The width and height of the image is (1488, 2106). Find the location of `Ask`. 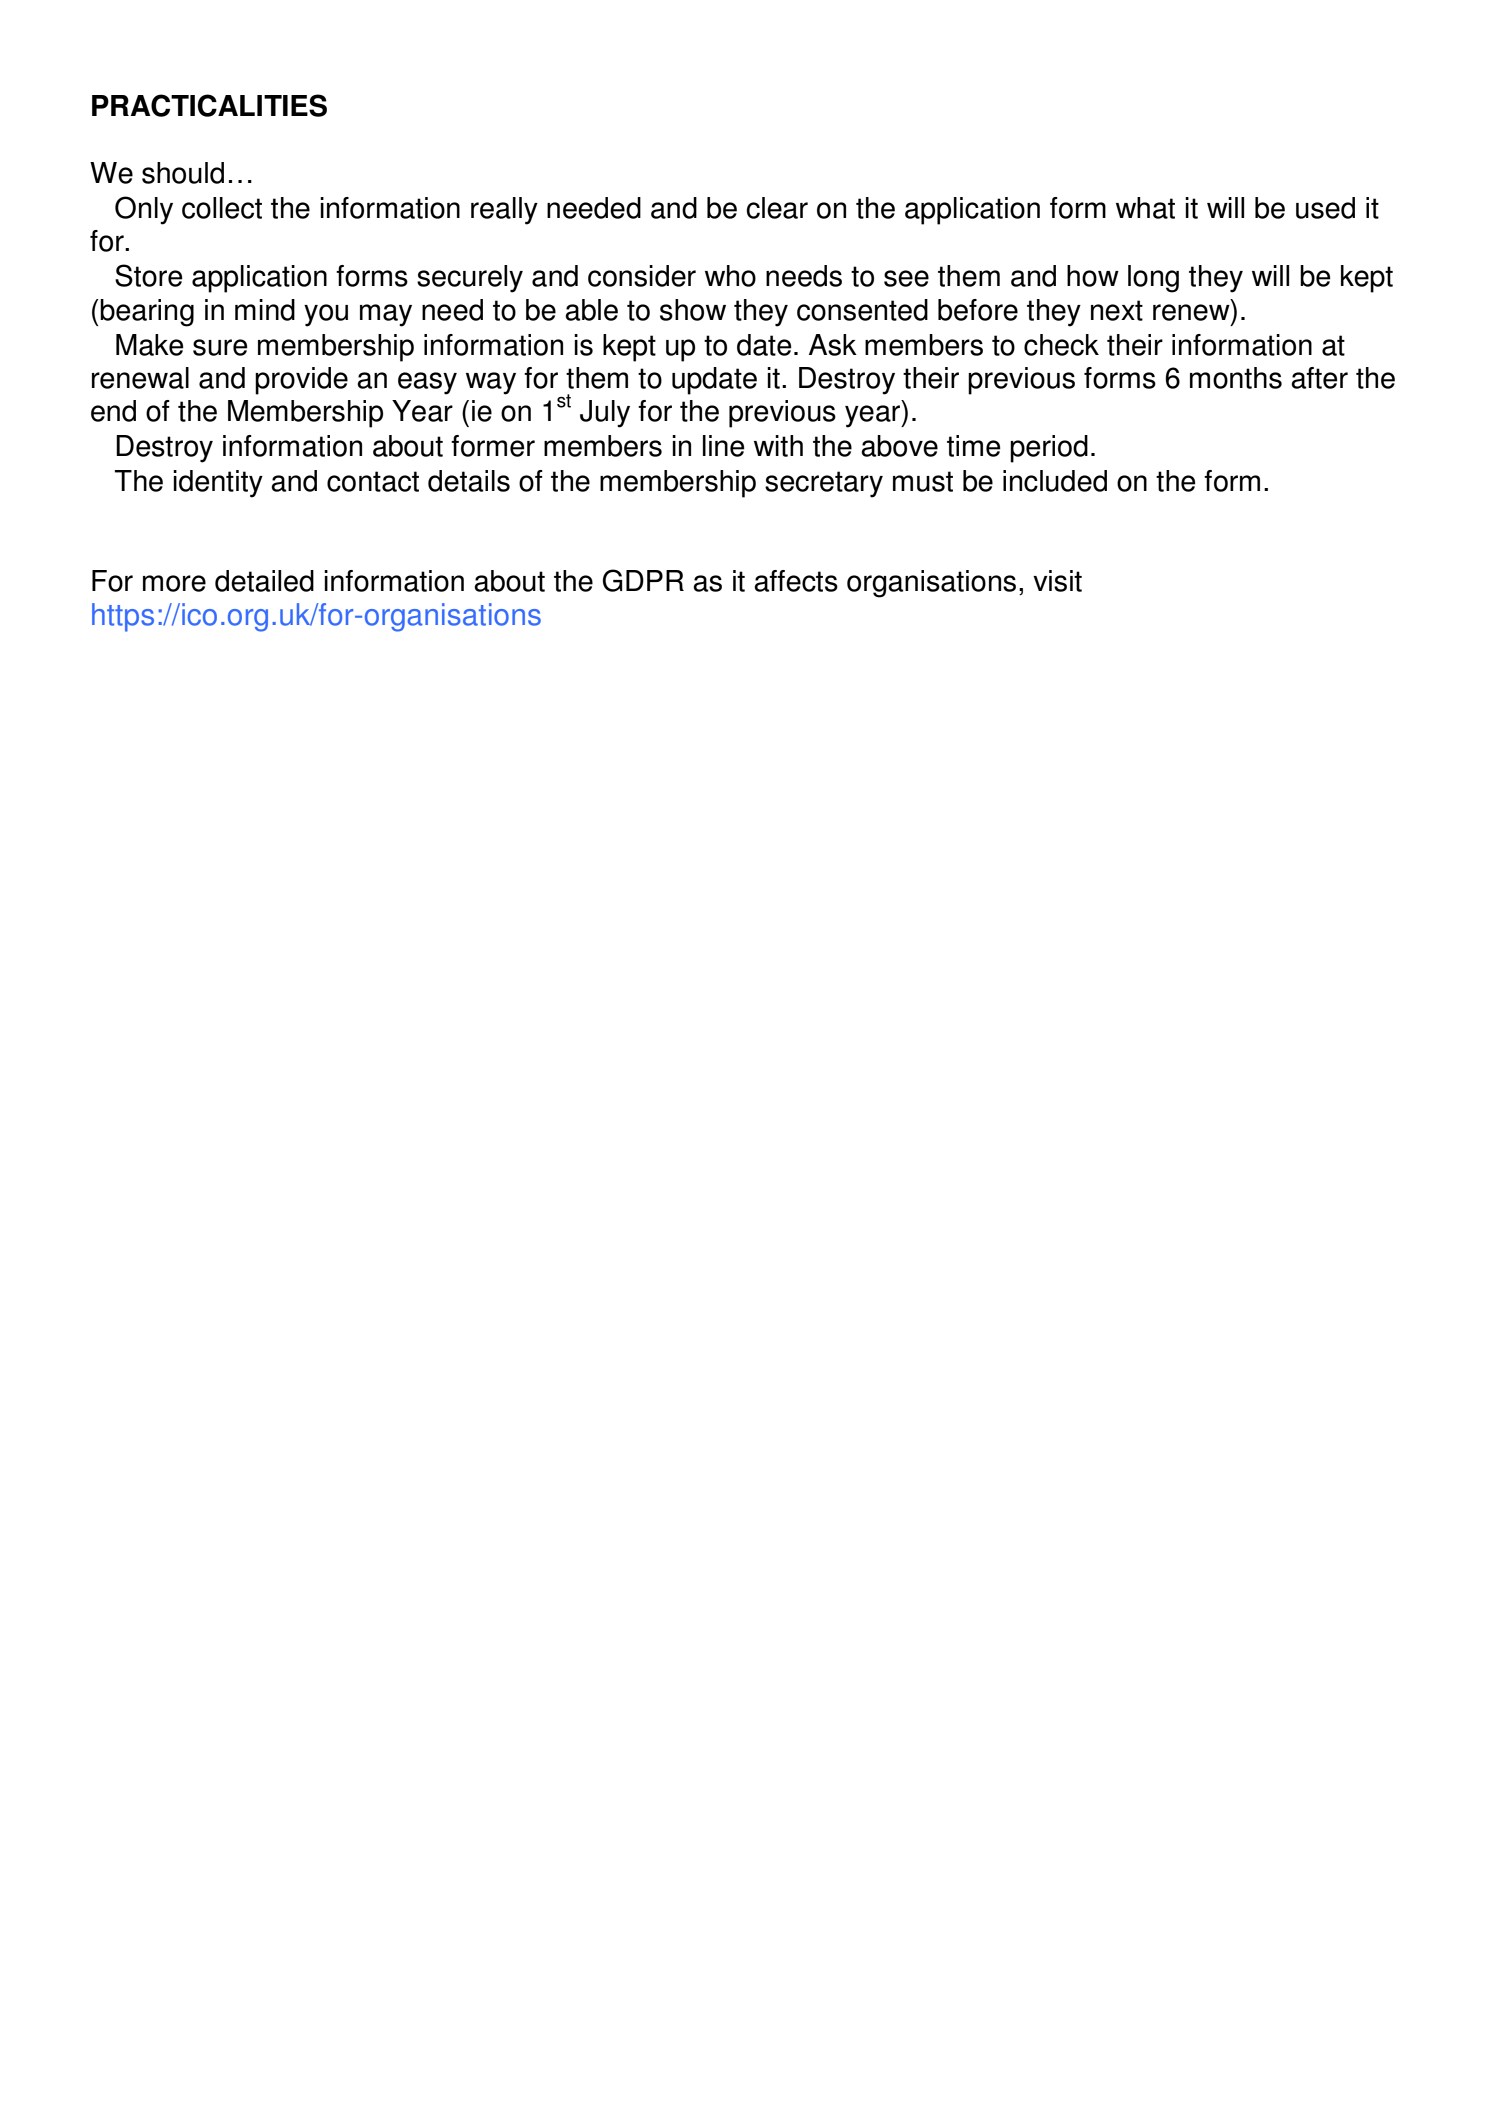

Ask is located at coordinates (833, 345).
